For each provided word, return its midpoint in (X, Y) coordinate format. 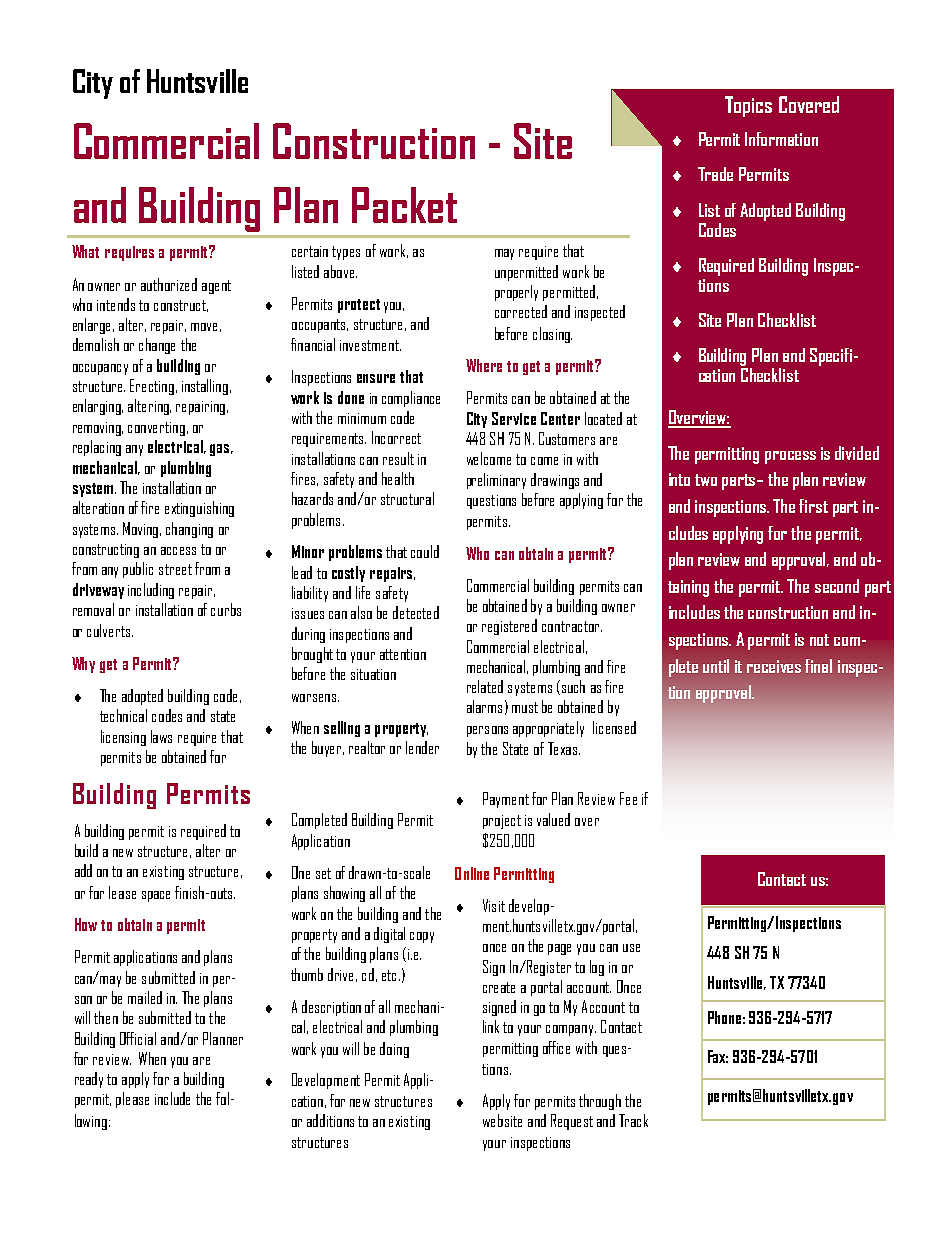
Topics (748, 106)
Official (138, 1038)
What (85, 251)
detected (416, 612)
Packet (404, 205)
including (151, 591)
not (819, 640)
